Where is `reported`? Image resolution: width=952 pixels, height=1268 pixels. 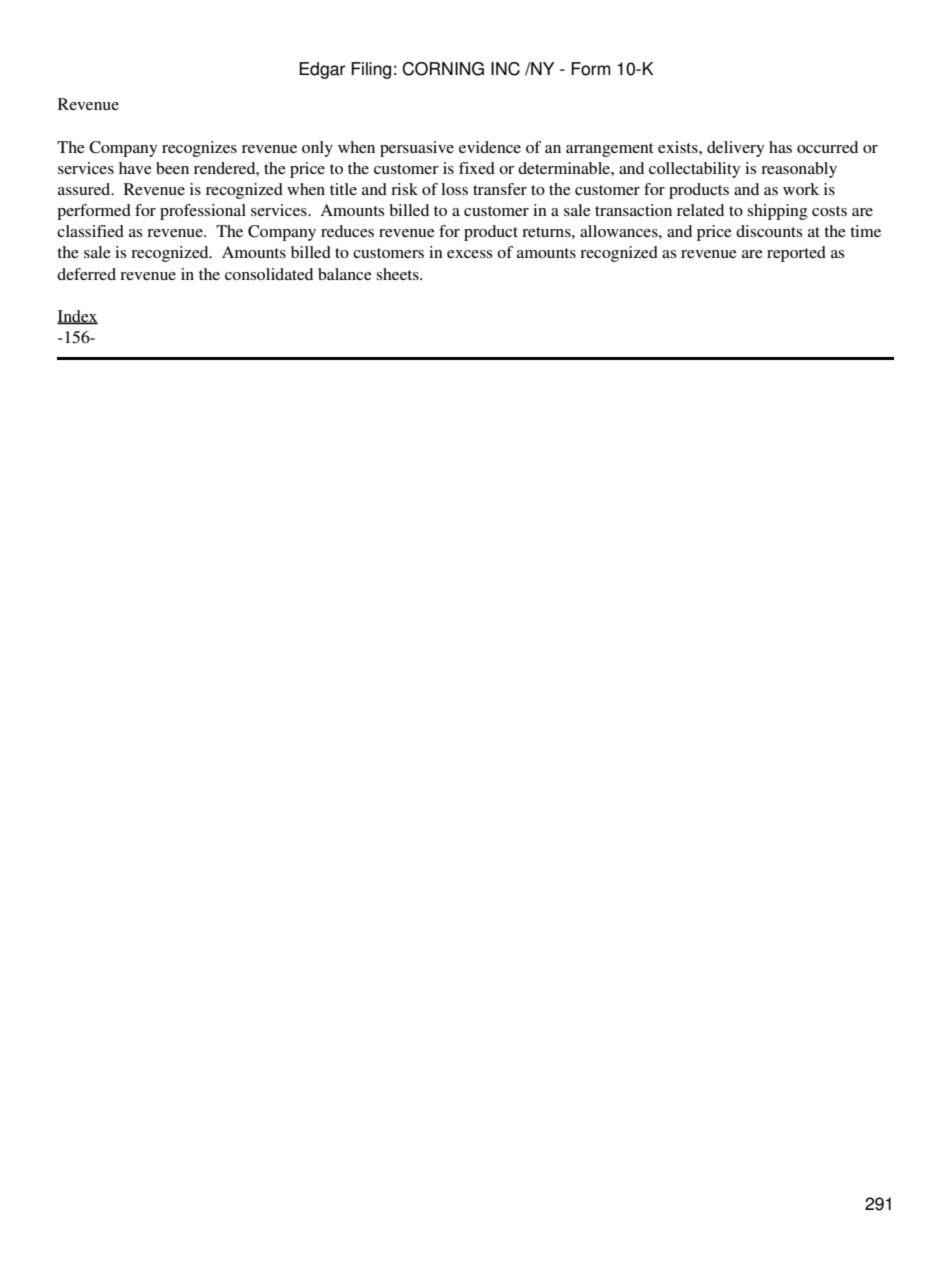 reported is located at coordinates (796, 254).
